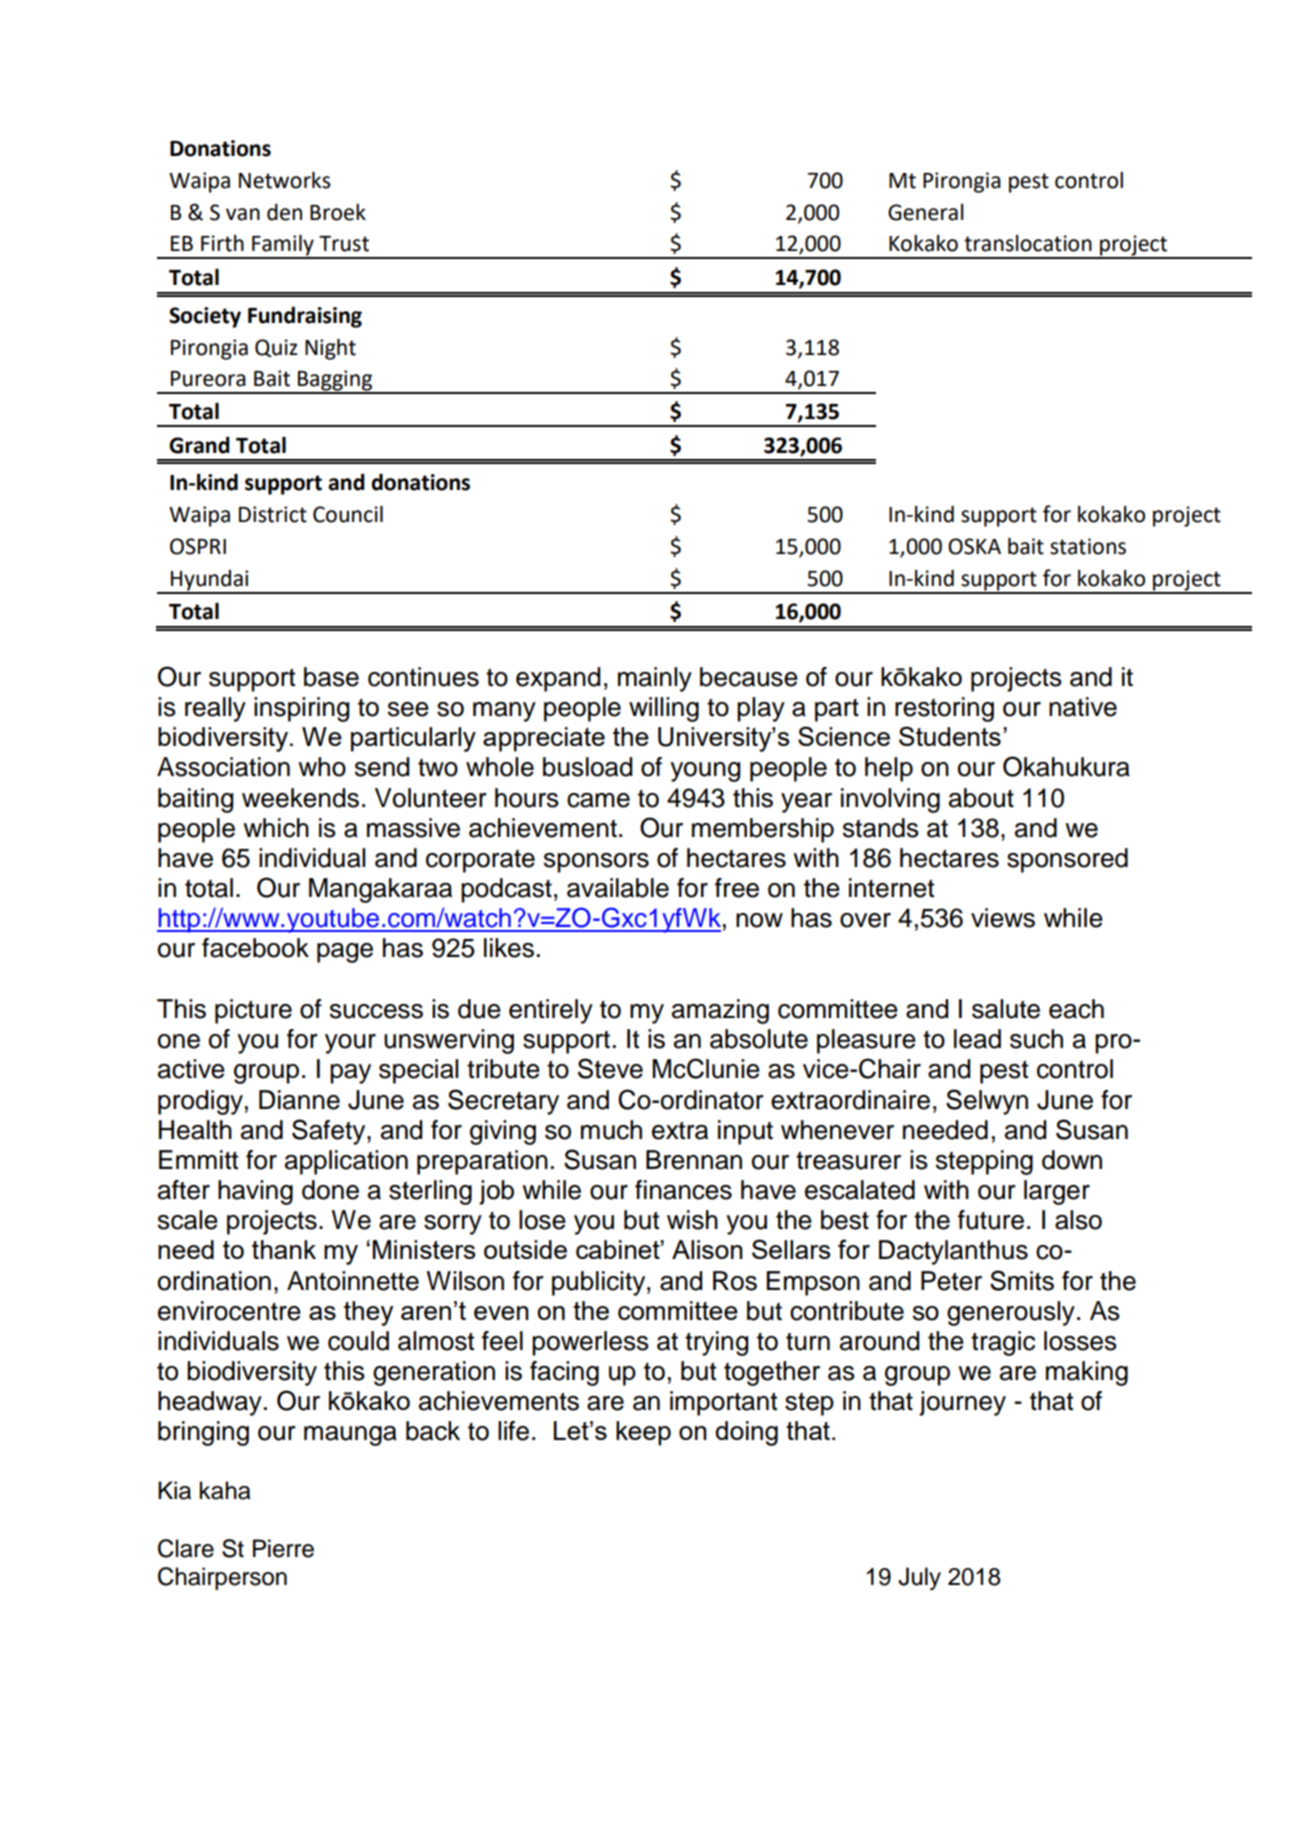 The height and width of the screenshot is (1839, 1300). What do you see at coordinates (1003, 918) in the screenshot?
I see `views` at bounding box center [1003, 918].
